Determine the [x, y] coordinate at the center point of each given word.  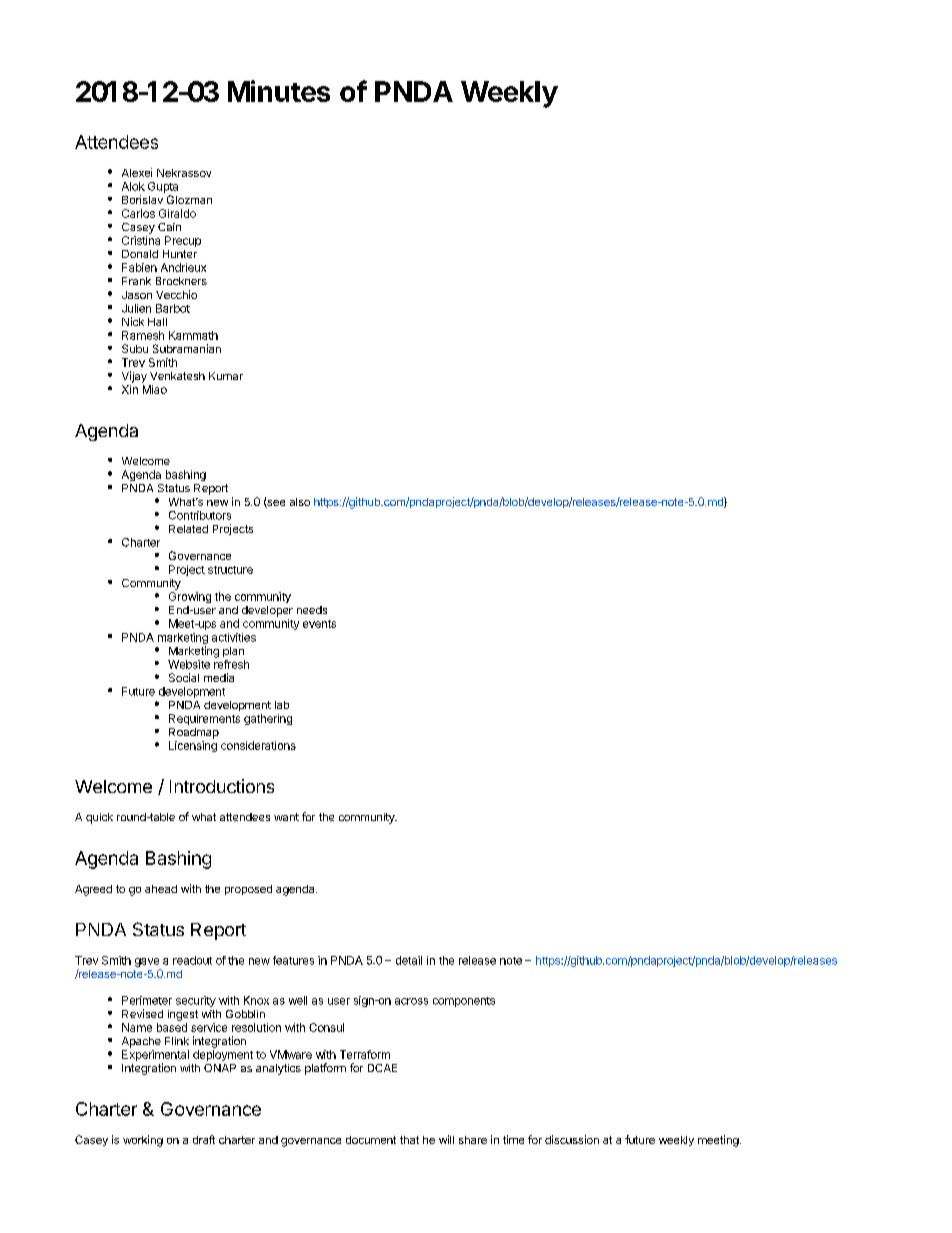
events [319, 624]
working [143, 1141]
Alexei [137, 172]
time [513, 1139]
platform [325, 1069]
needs [312, 610]
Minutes [279, 91]
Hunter [180, 254]
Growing [190, 597]
